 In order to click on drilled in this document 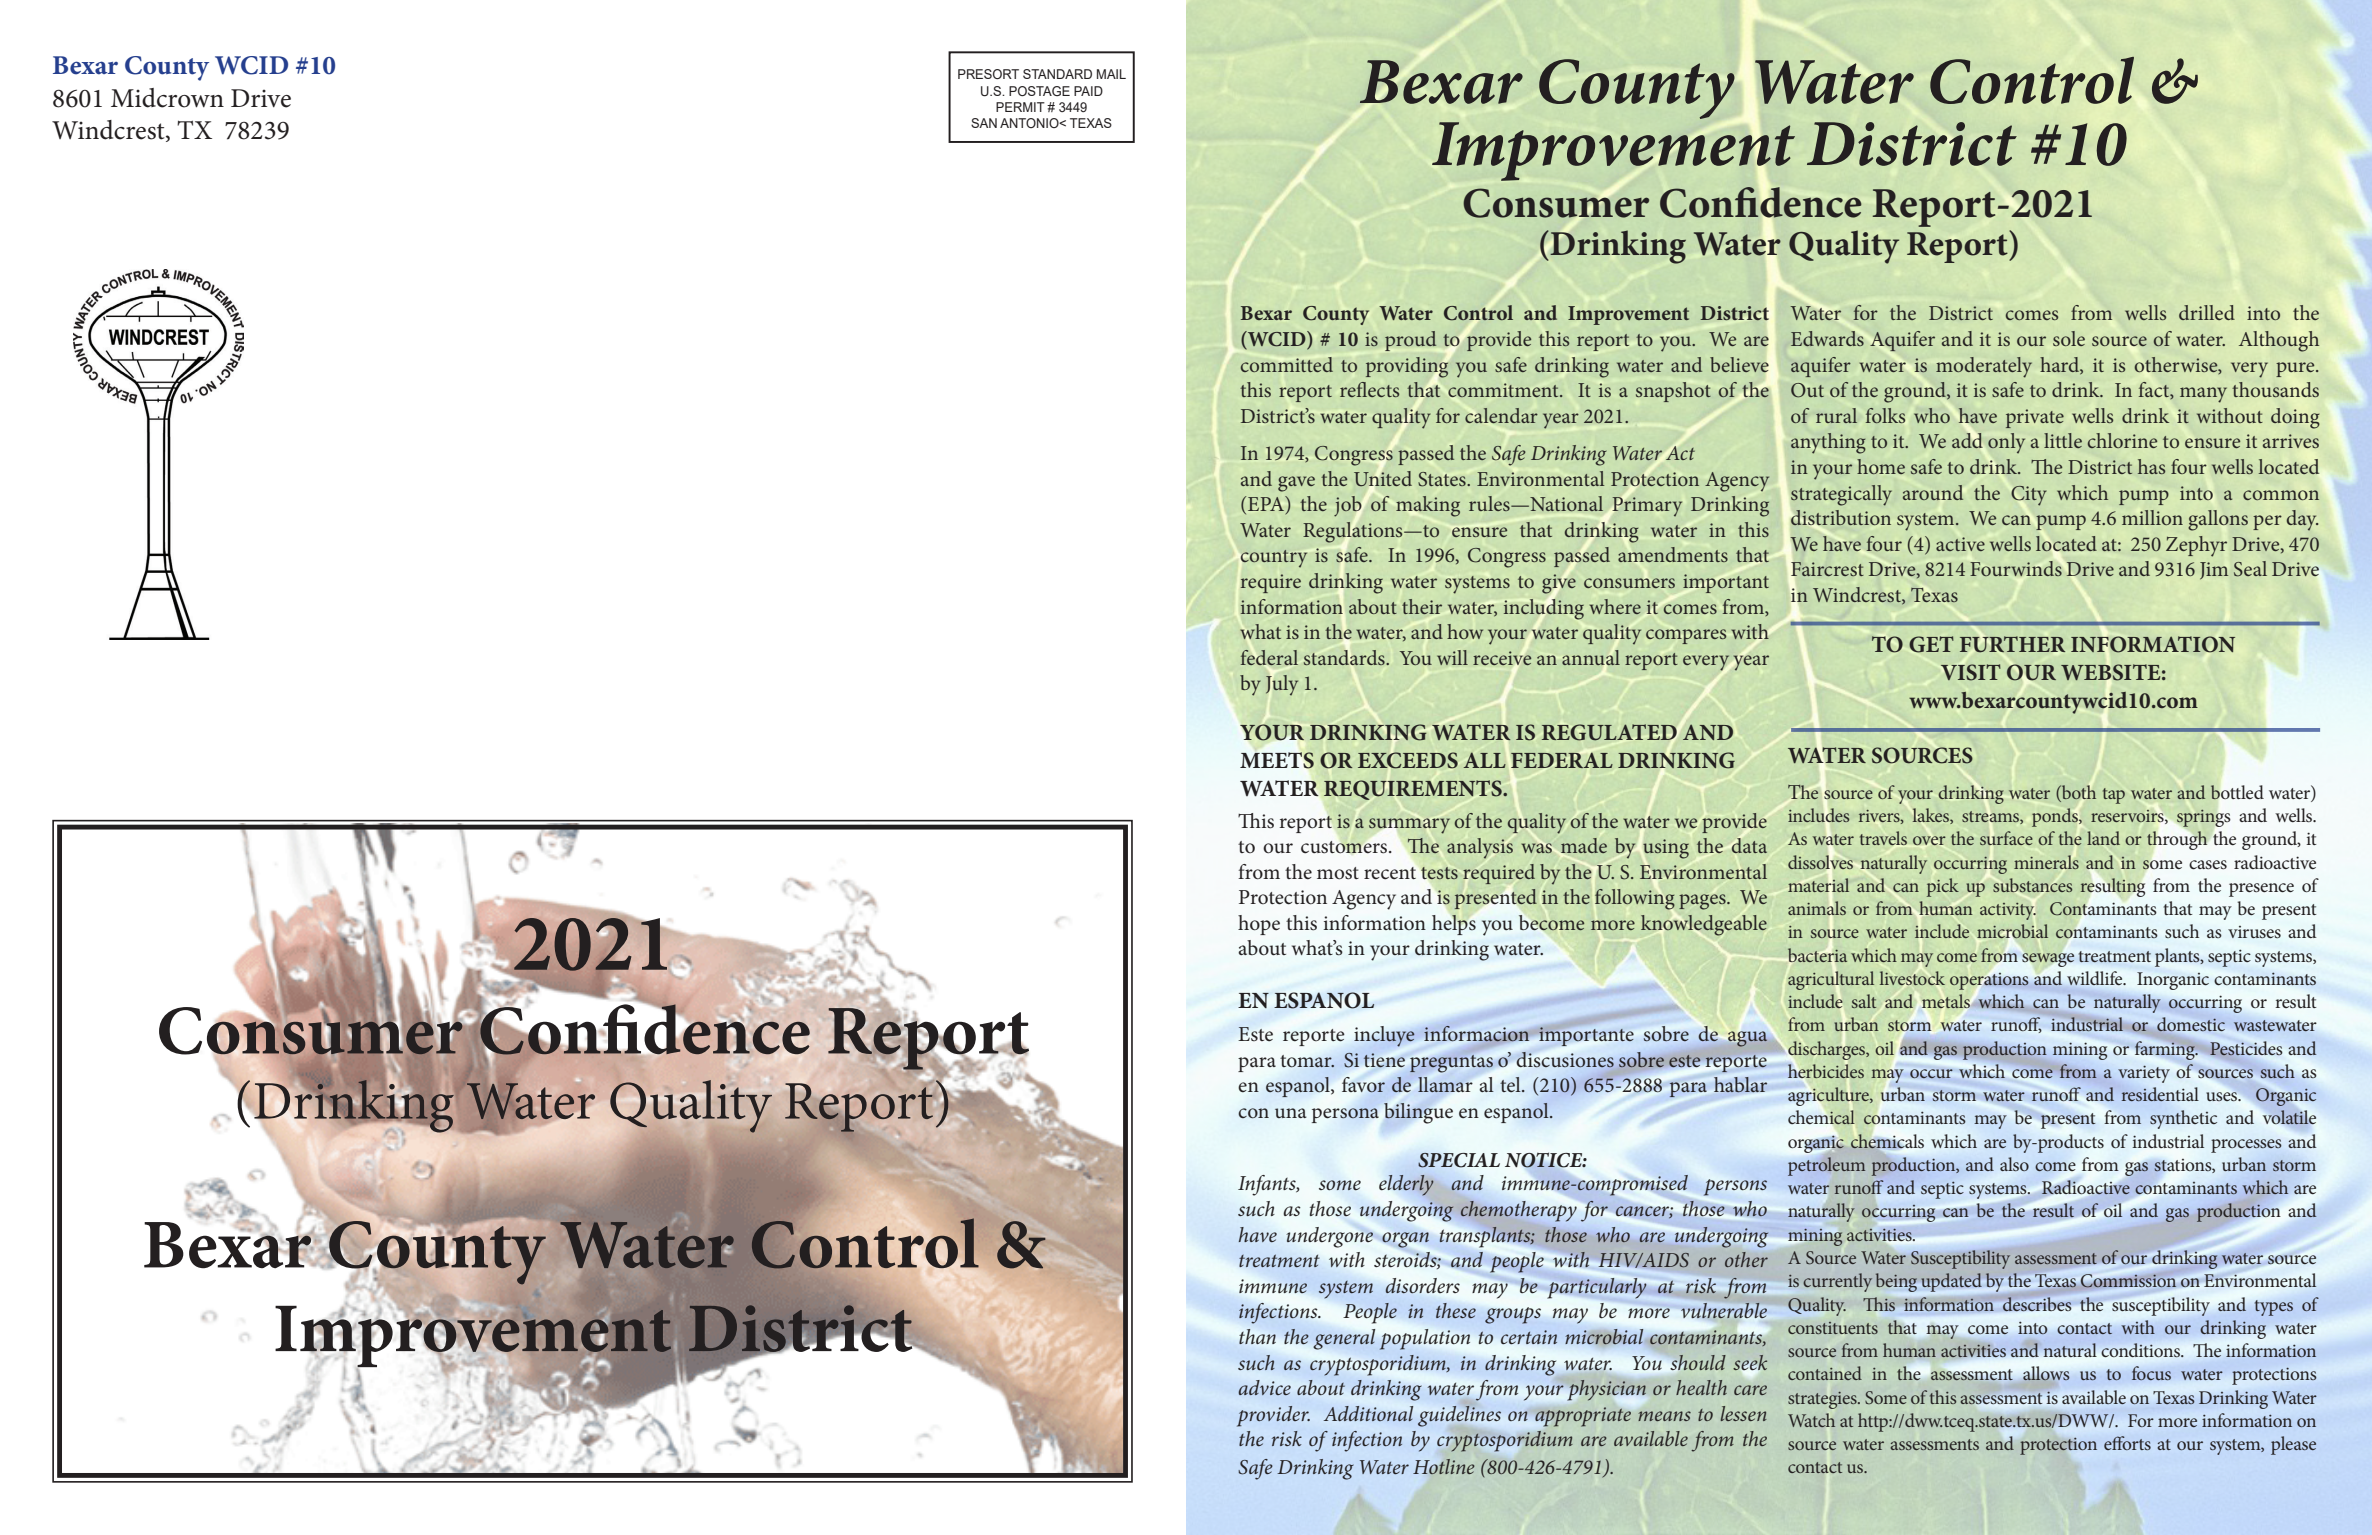, I will do `click(2207, 312)`.
